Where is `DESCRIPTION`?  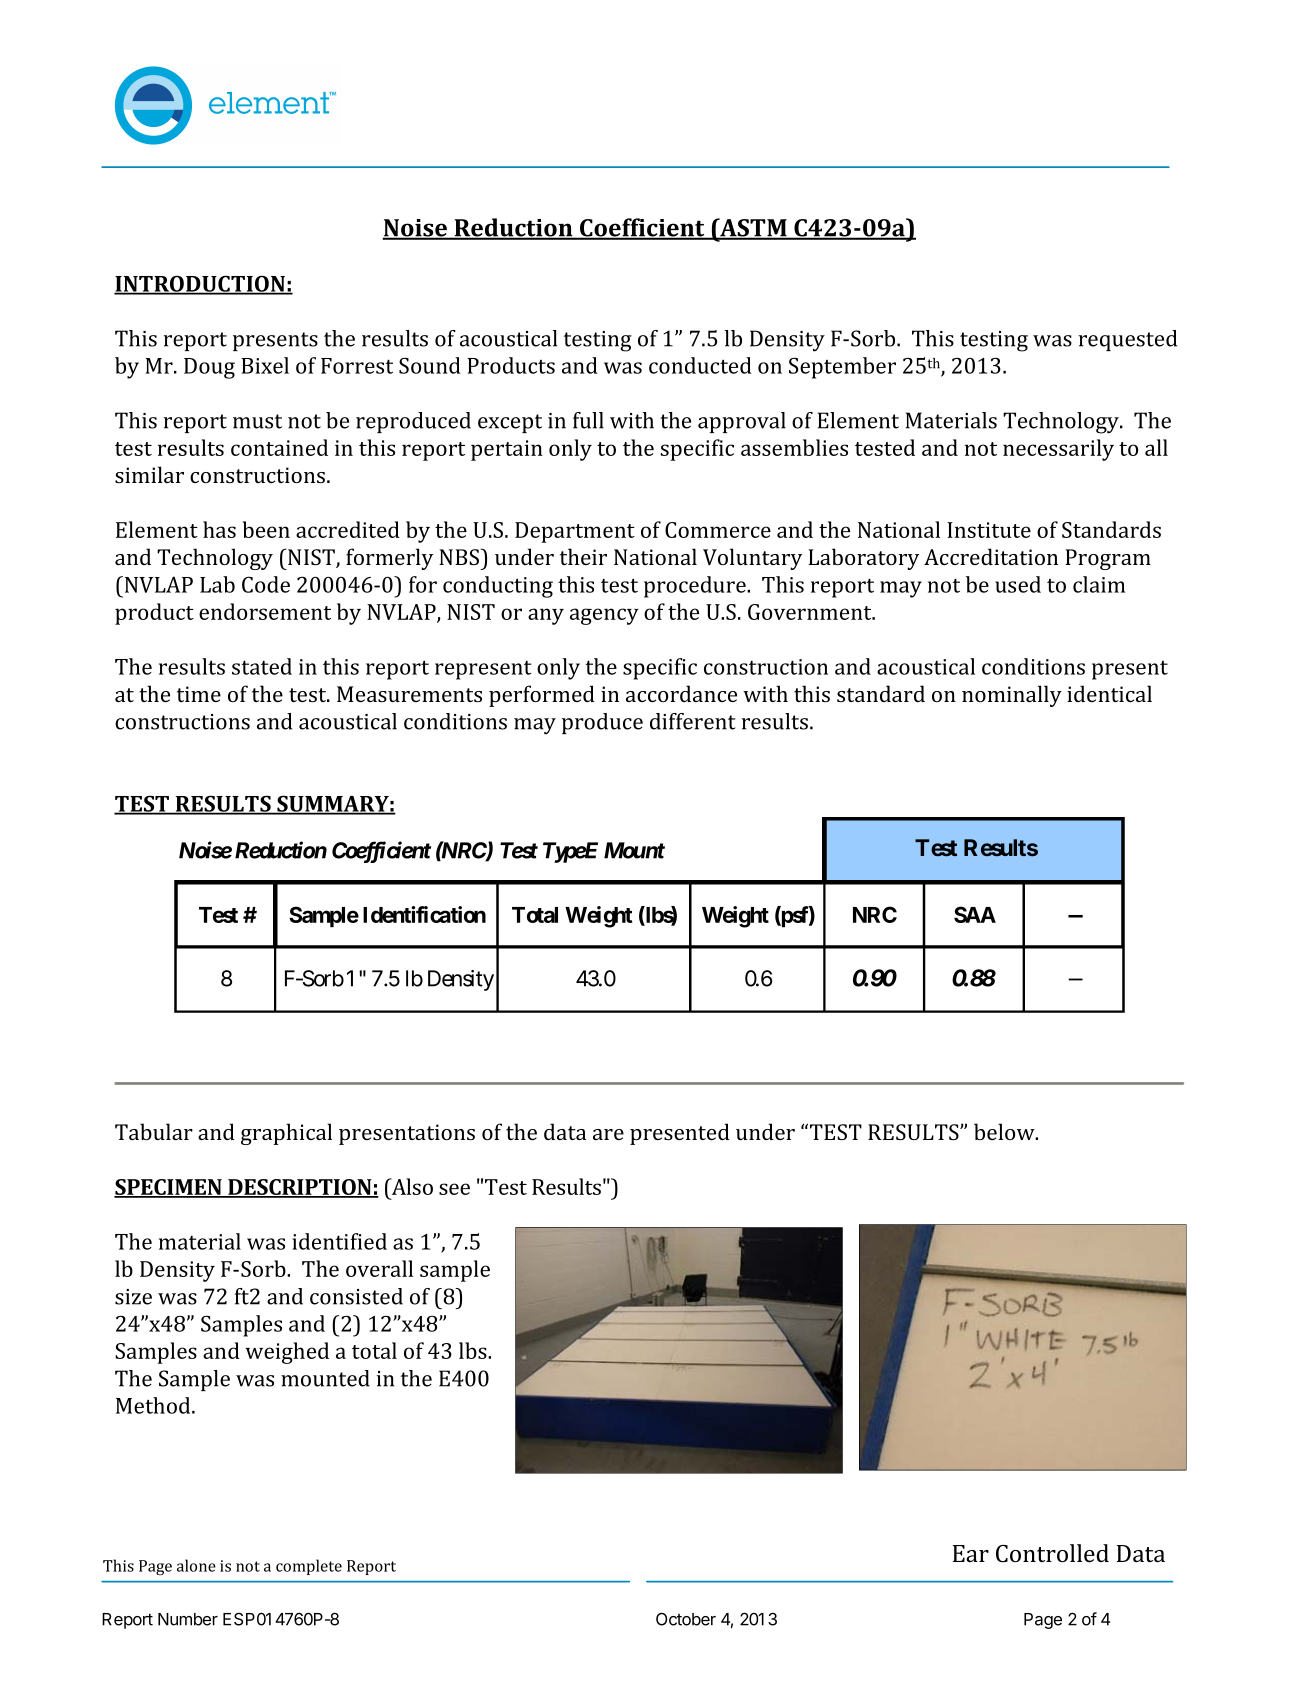
DESCRIPTION is located at coordinates (300, 1188).
